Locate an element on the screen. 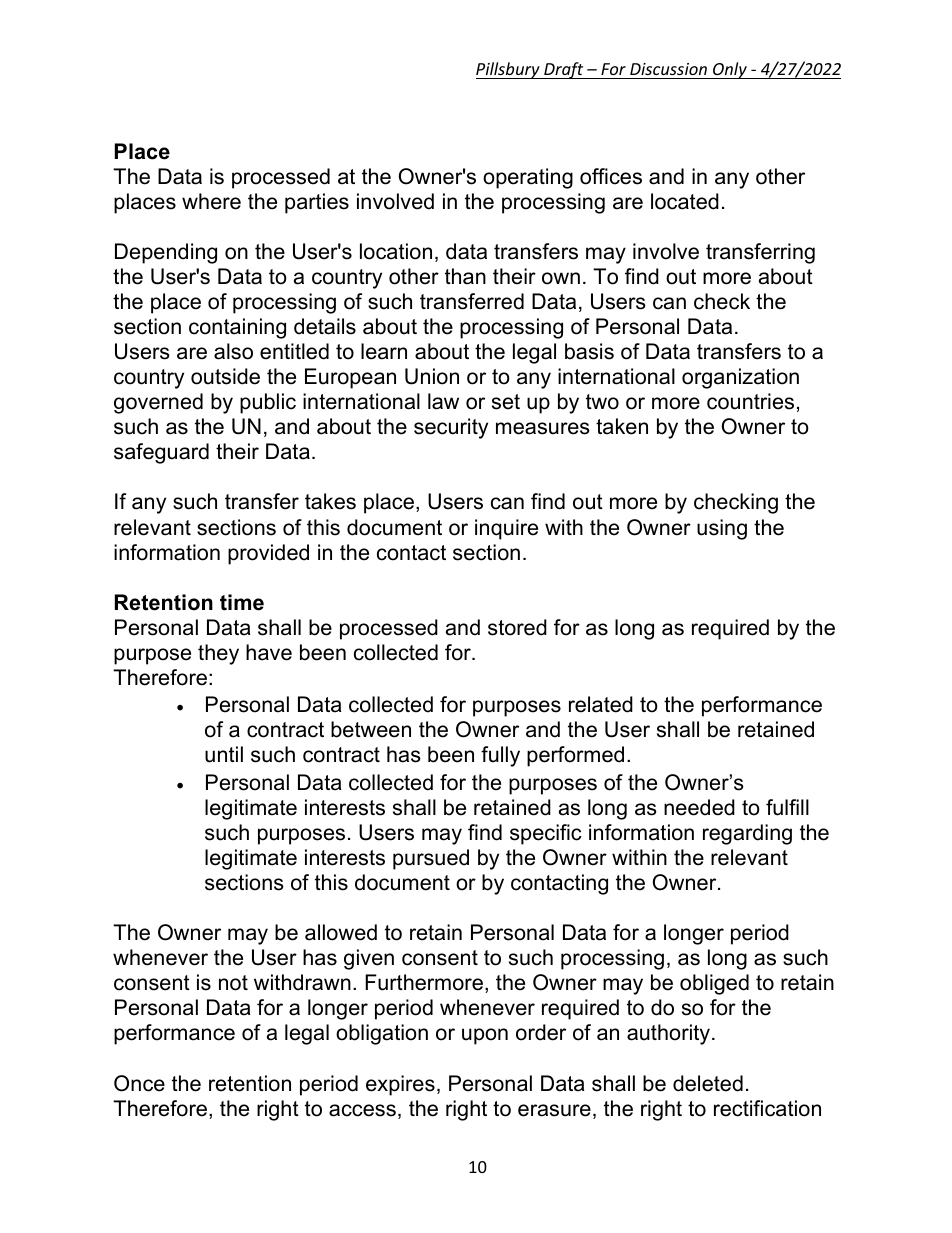  Pillsbury is located at coordinates (509, 70).
